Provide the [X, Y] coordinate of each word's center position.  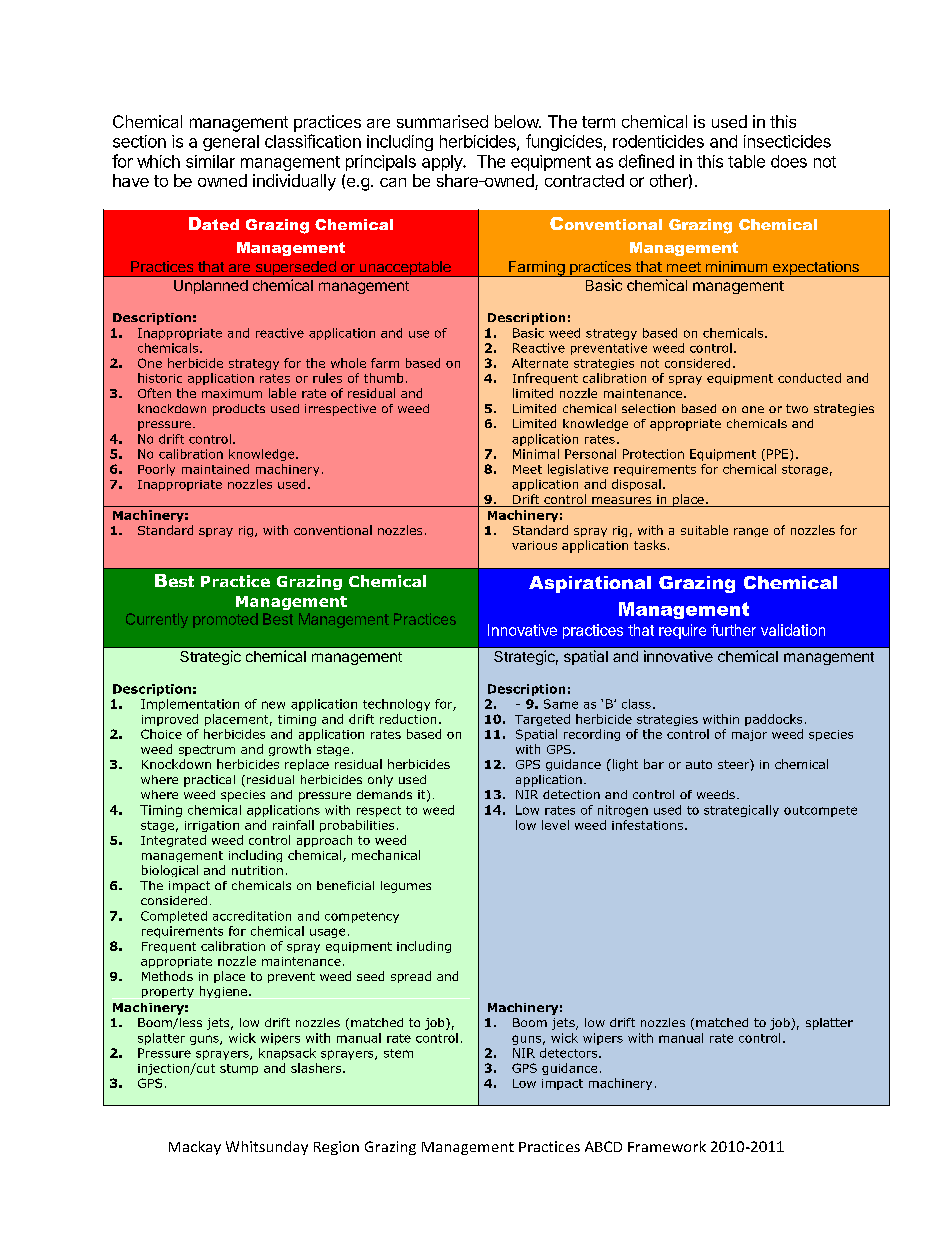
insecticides [787, 141]
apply [443, 163]
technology [396, 705]
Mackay [195, 1148]
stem [398, 1053]
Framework [667, 1146]
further [733, 630]
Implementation [190, 705]
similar [210, 161]
